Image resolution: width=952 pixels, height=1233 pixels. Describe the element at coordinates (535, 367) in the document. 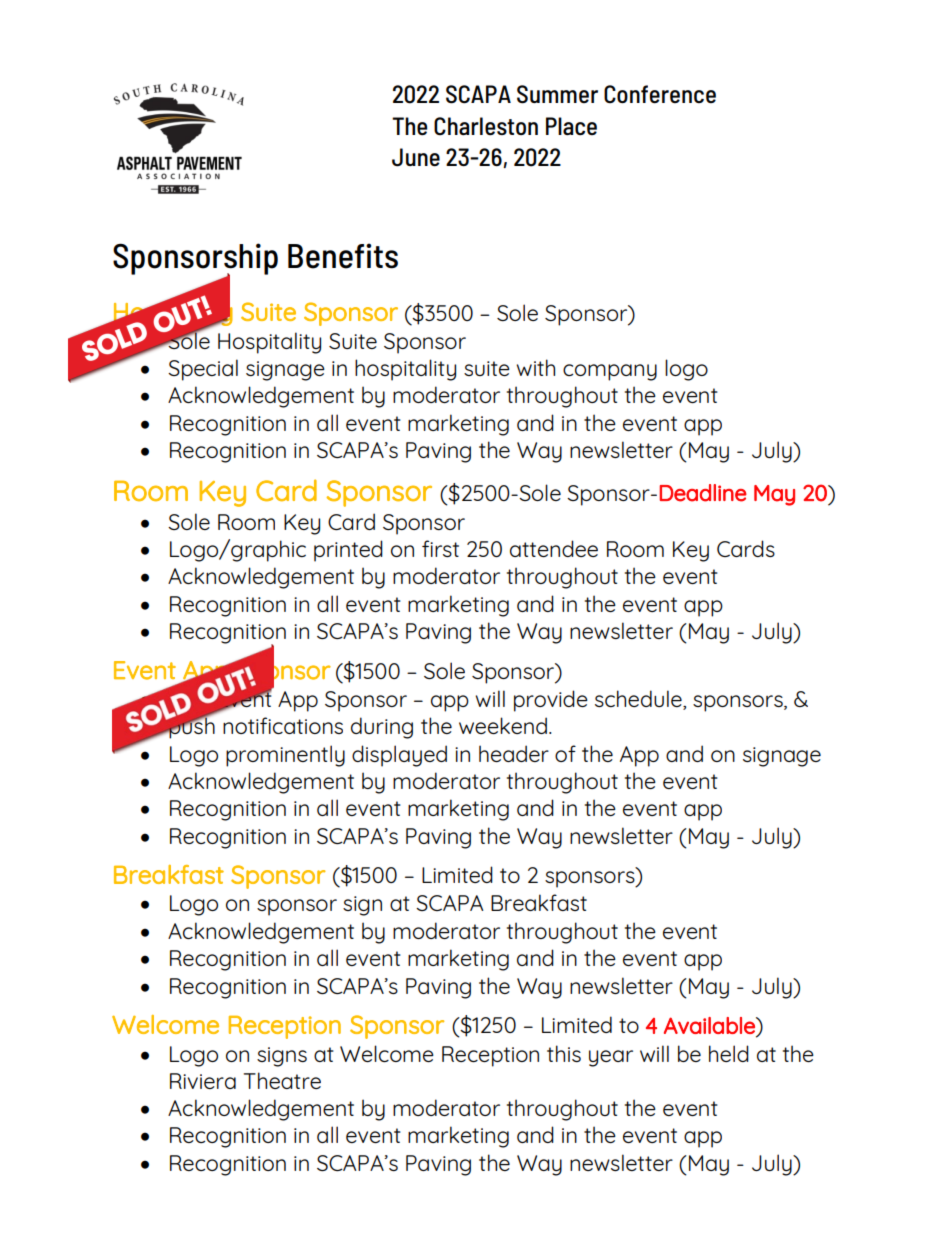

I see `with` at that location.
